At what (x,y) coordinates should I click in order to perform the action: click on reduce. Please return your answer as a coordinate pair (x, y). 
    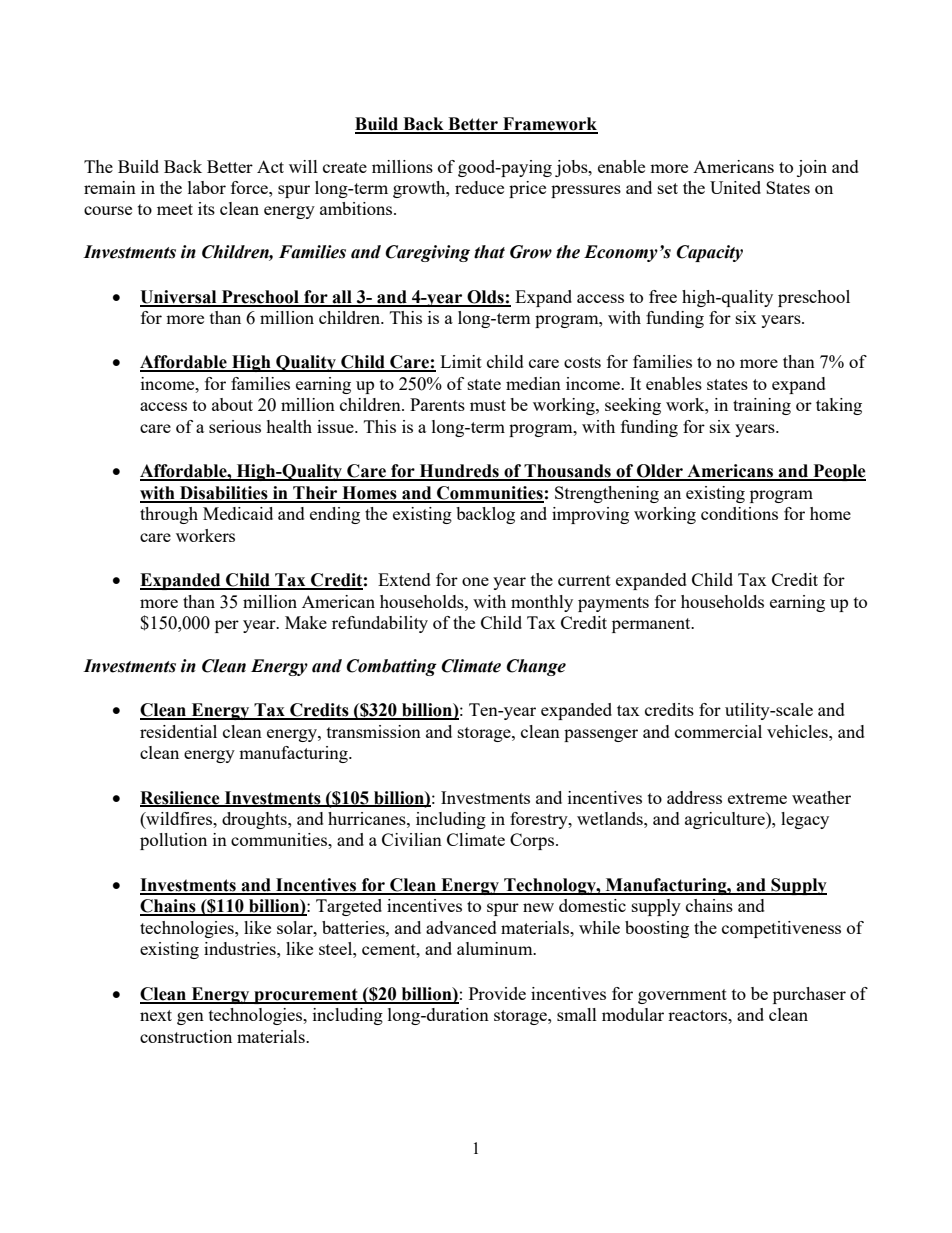
    Looking at the image, I should click on (479, 187).
